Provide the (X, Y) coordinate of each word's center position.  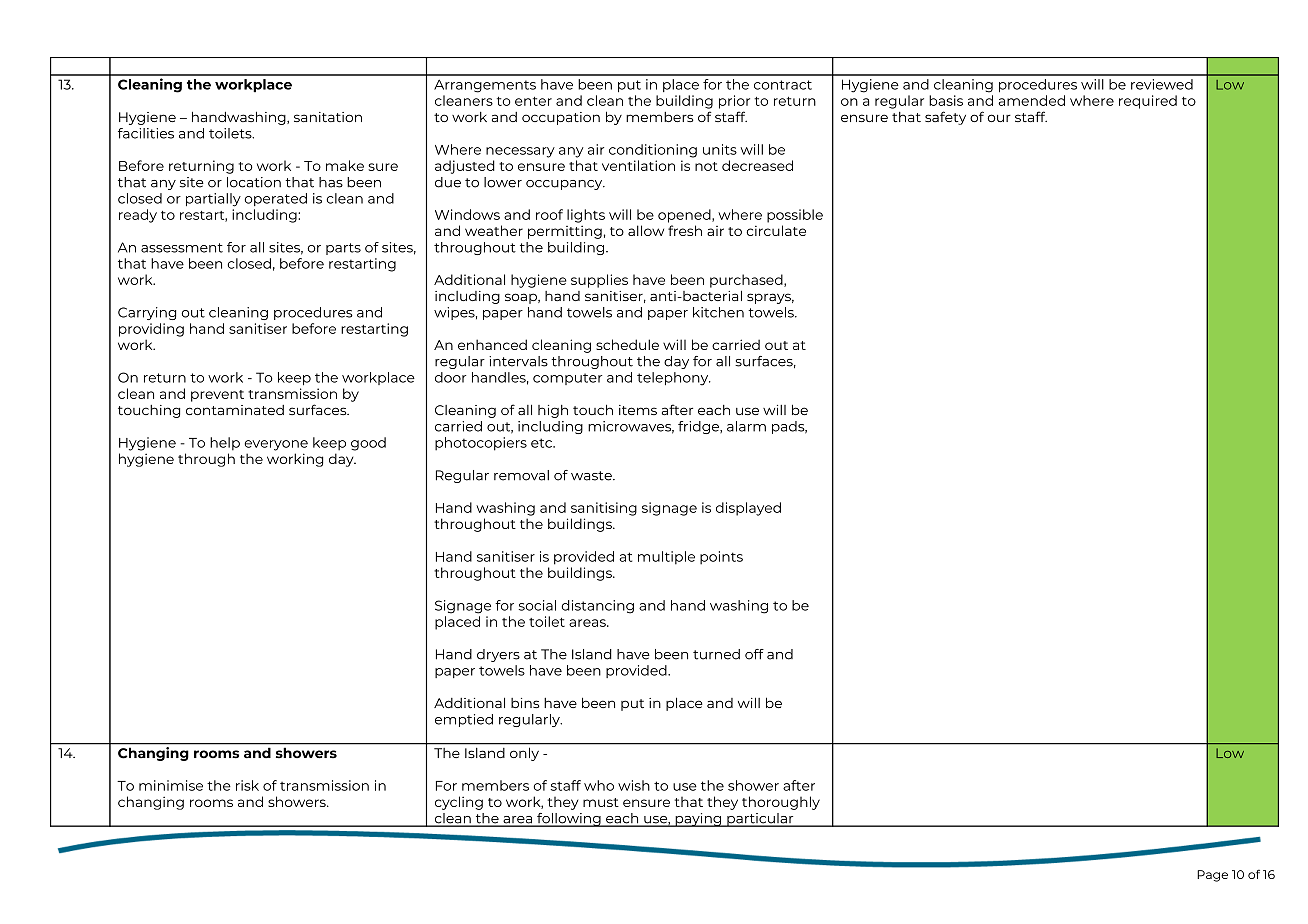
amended (1031, 100)
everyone (276, 445)
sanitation (328, 117)
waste (592, 476)
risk (247, 785)
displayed (748, 509)
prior (734, 102)
